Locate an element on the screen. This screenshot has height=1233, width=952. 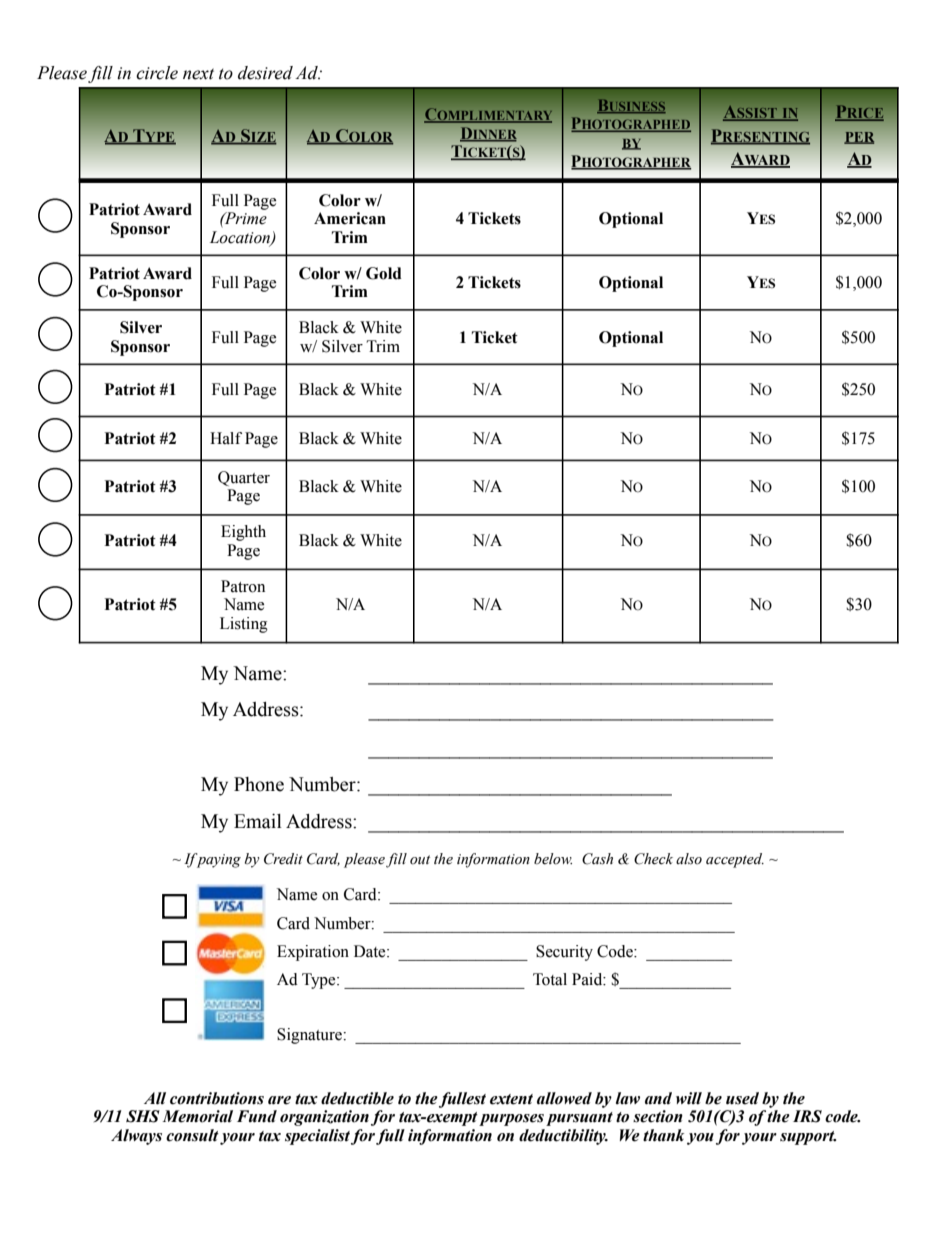
used is located at coordinates (742, 1098).
